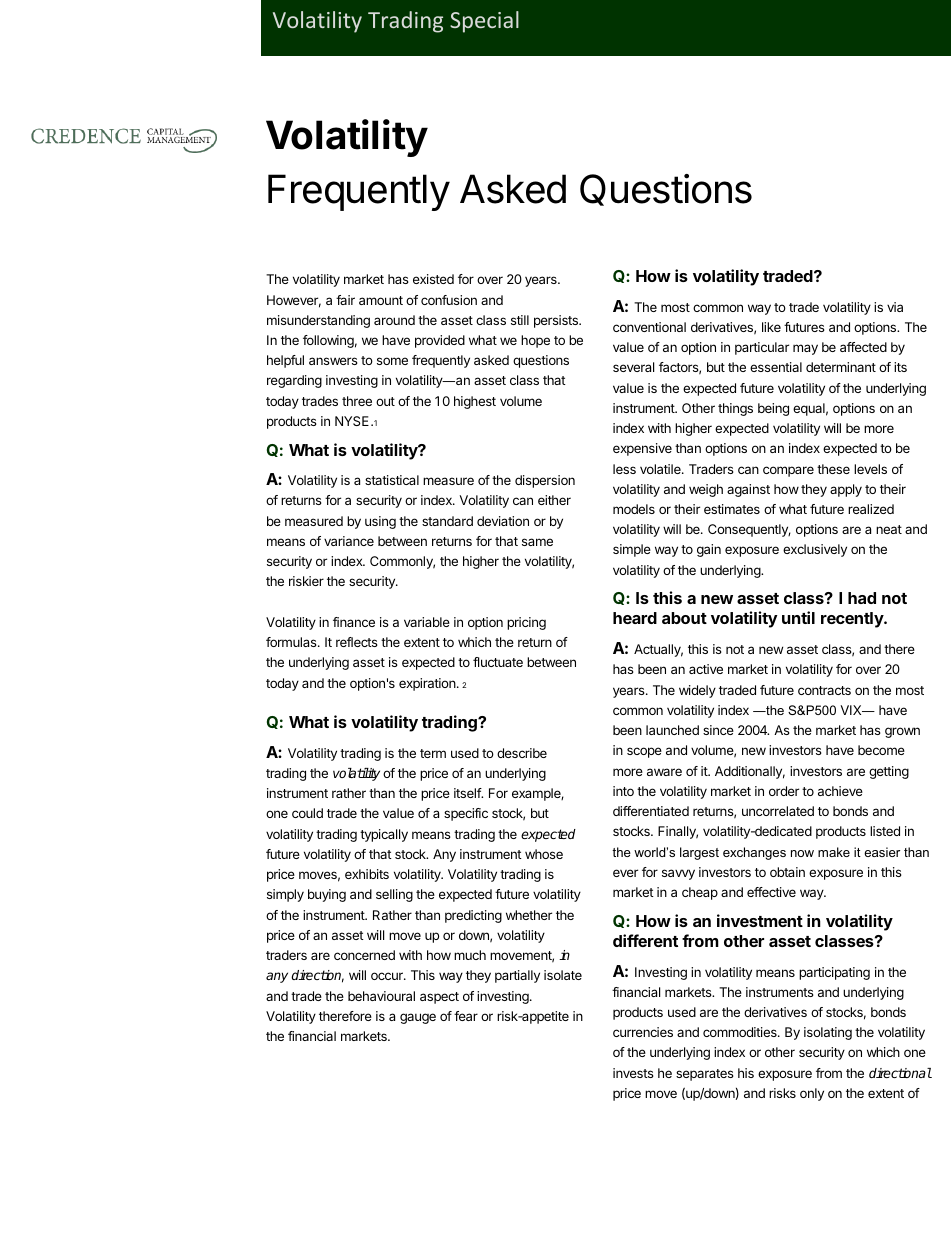  I want to click on existed, so click(433, 279).
